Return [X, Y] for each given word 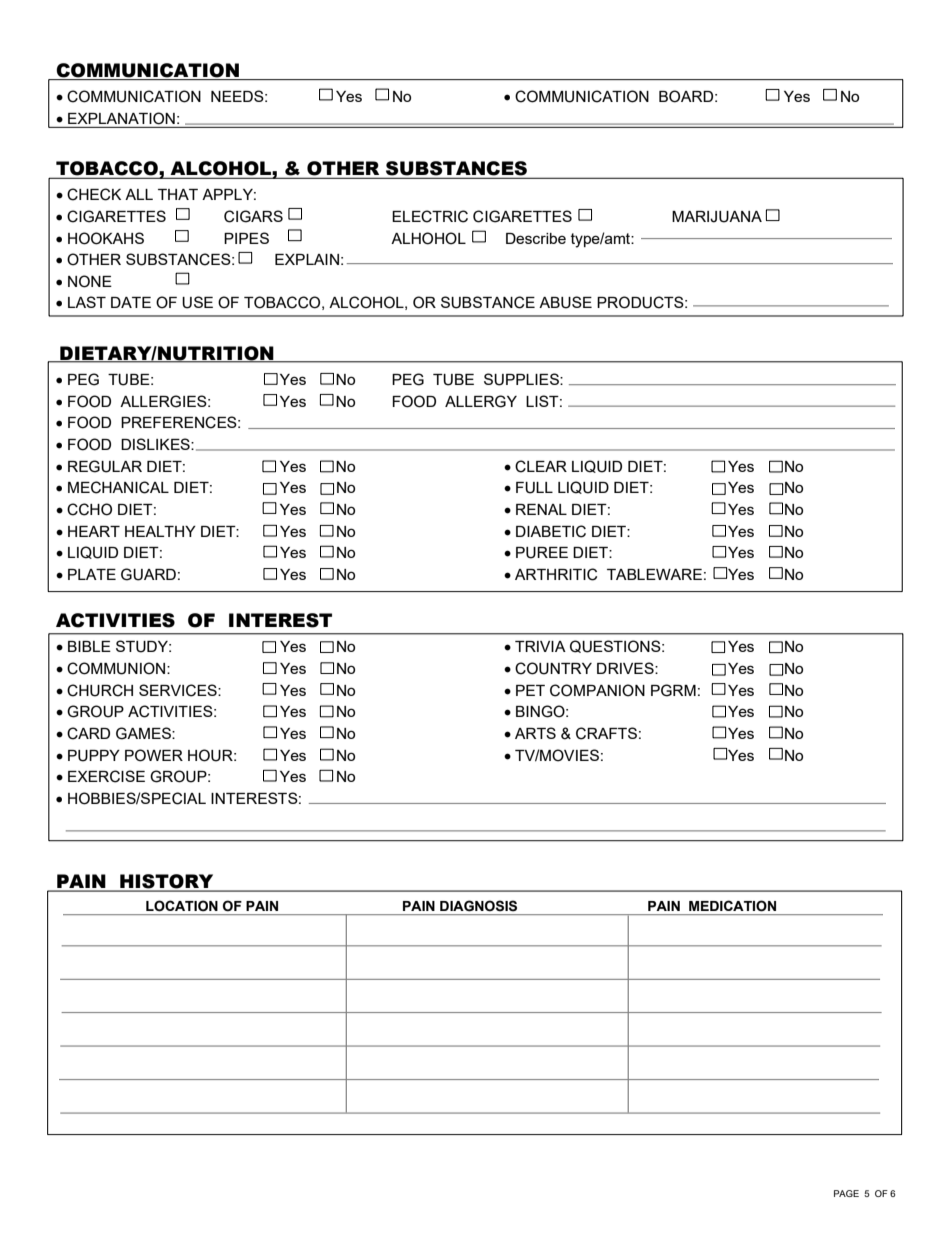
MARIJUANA [717, 217]
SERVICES [179, 690]
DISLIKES [156, 444]
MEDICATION [732, 906]
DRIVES [626, 668]
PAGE [846, 1193]
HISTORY [167, 882]
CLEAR [541, 466]
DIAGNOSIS [478, 906]
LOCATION [182, 906]
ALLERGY [481, 401]
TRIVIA [540, 646]
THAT [178, 194]
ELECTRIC [430, 216]
